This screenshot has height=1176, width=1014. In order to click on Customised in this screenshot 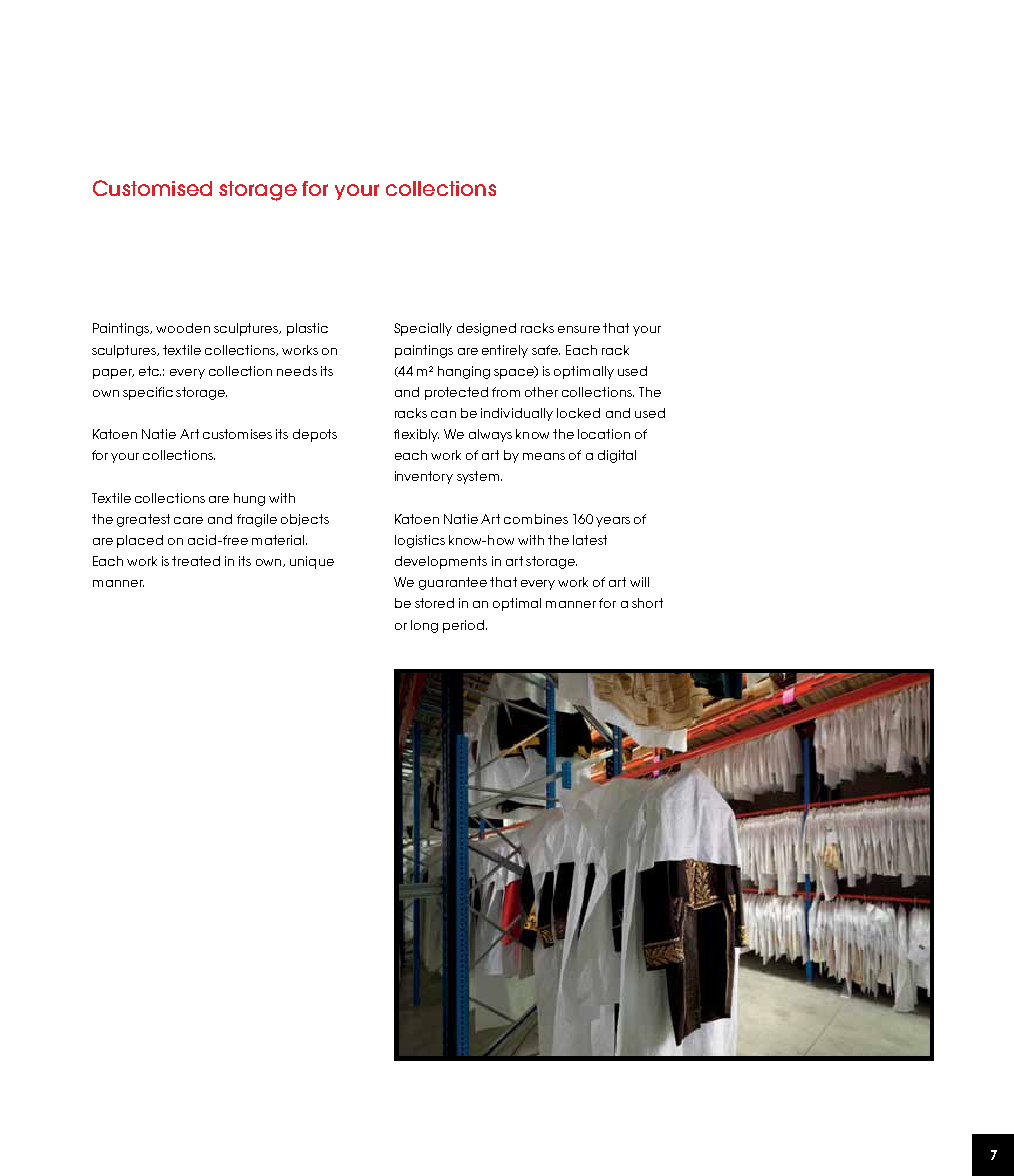, I will do `click(152, 188)`.
